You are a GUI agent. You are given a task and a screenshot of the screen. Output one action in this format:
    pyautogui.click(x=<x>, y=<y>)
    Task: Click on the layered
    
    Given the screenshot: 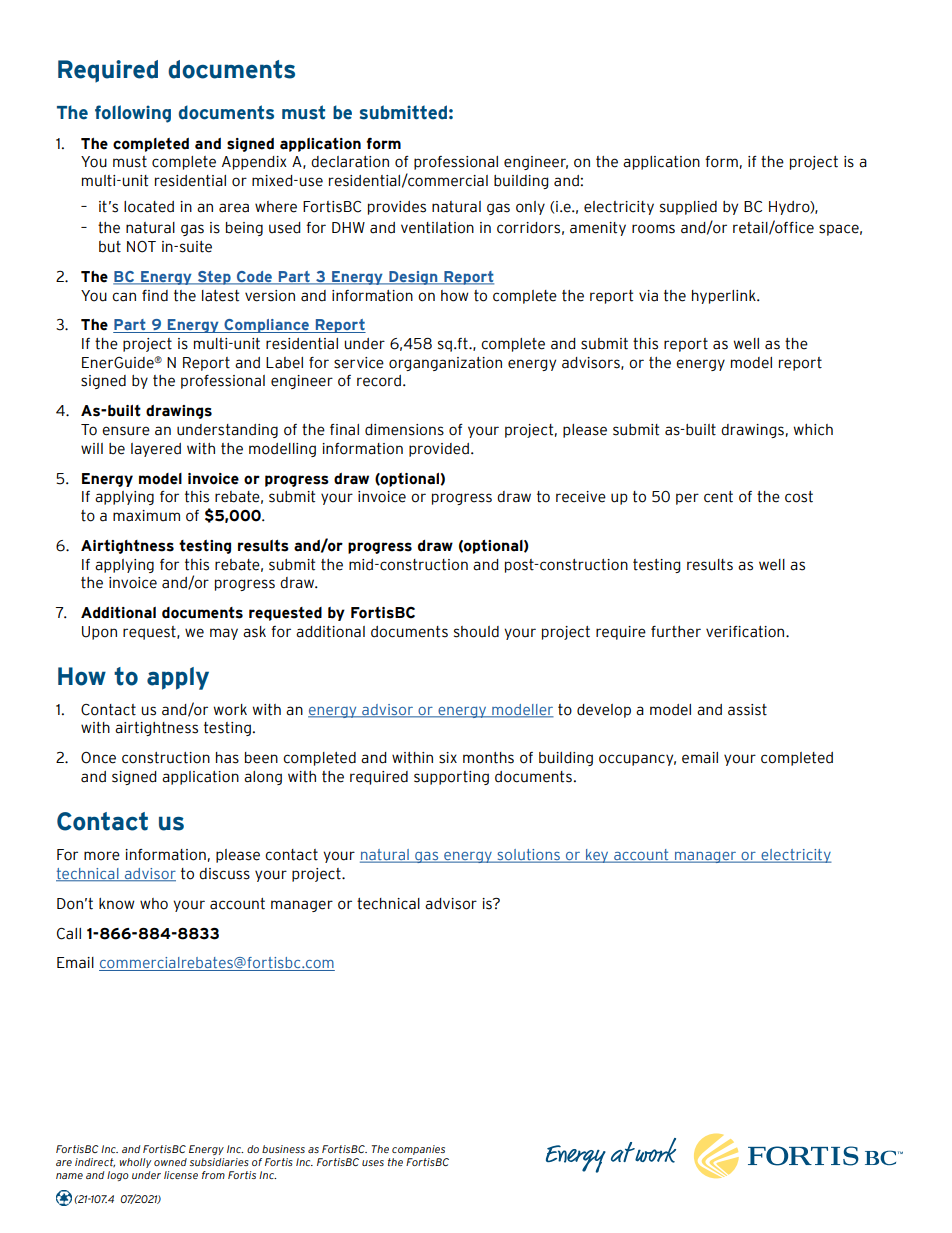 What is the action you would take?
    pyautogui.click(x=156, y=450)
